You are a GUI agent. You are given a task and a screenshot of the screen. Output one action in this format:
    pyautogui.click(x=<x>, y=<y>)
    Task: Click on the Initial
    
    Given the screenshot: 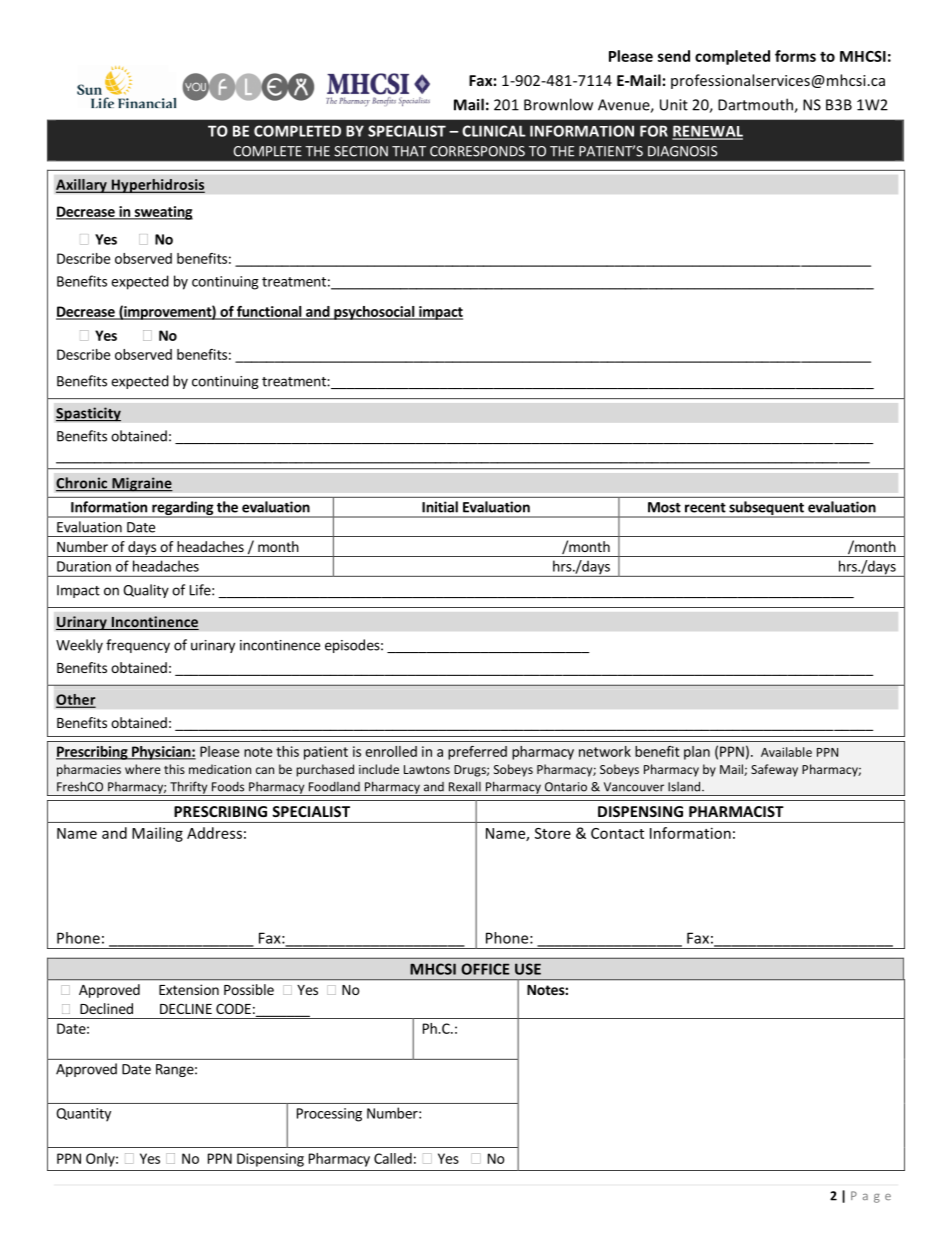 What is the action you would take?
    pyautogui.click(x=440, y=507)
